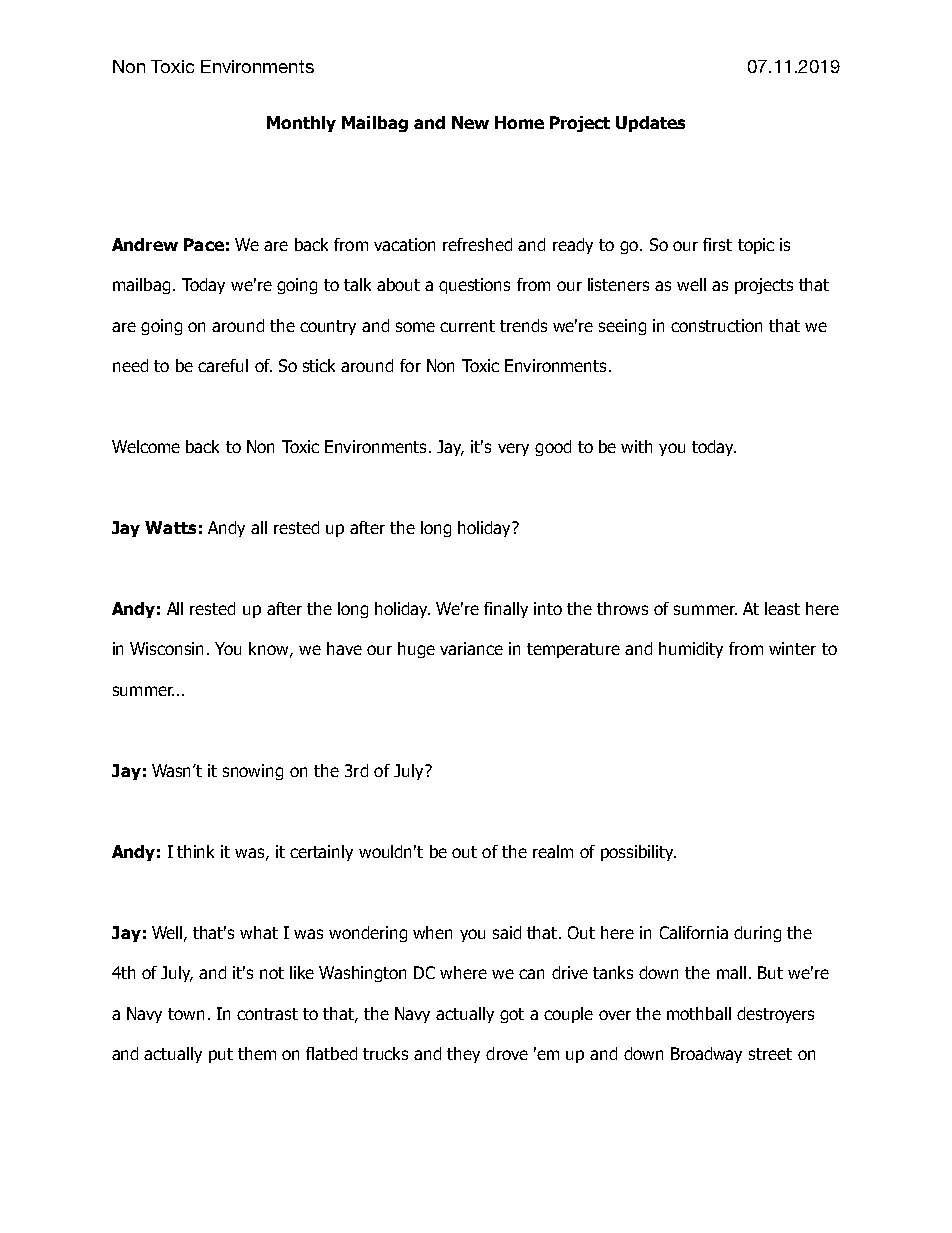  What do you see at coordinates (186, 1014) in the document?
I see `town` at bounding box center [186, 1014].
